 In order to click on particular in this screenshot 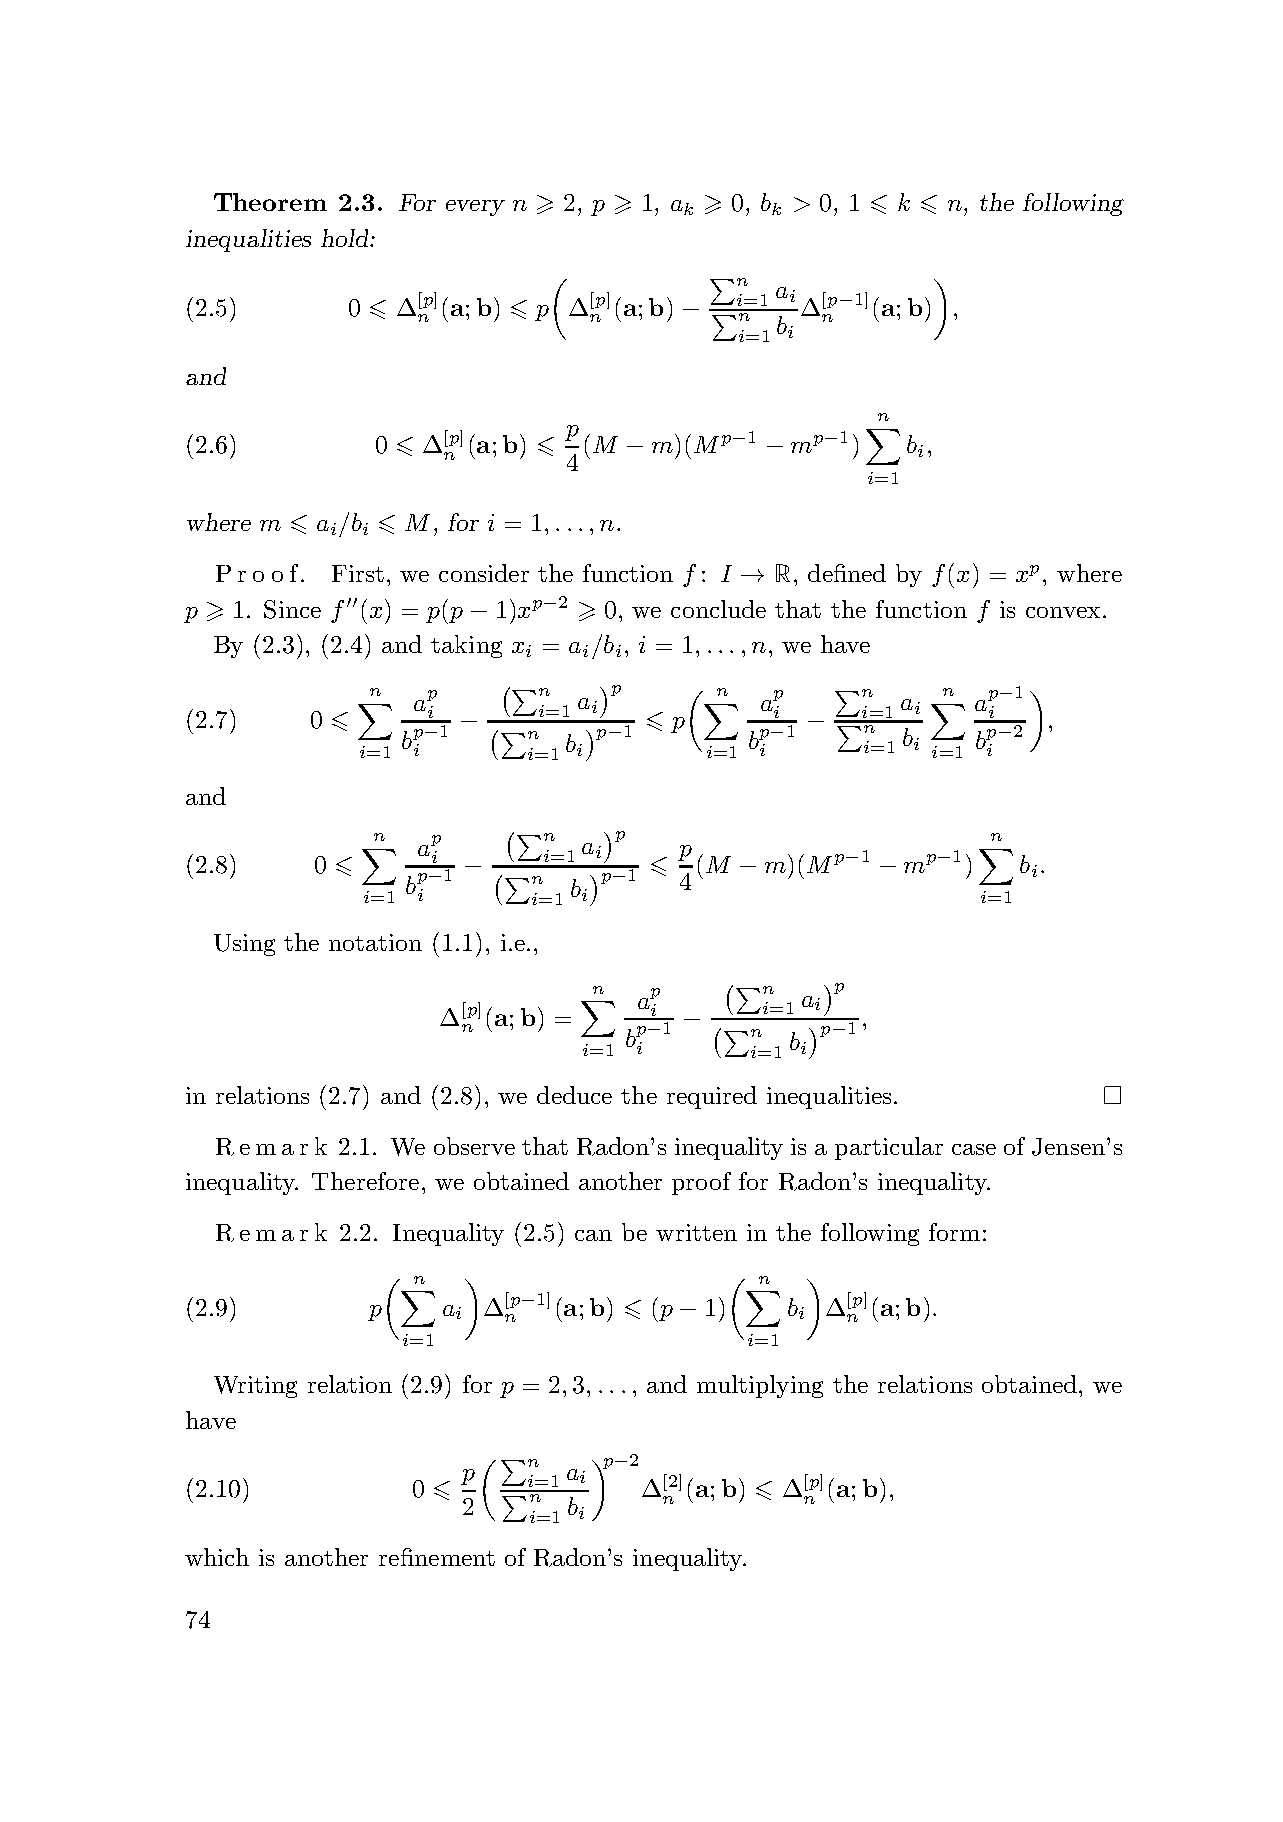, I will do `click(889, 1148)`.
